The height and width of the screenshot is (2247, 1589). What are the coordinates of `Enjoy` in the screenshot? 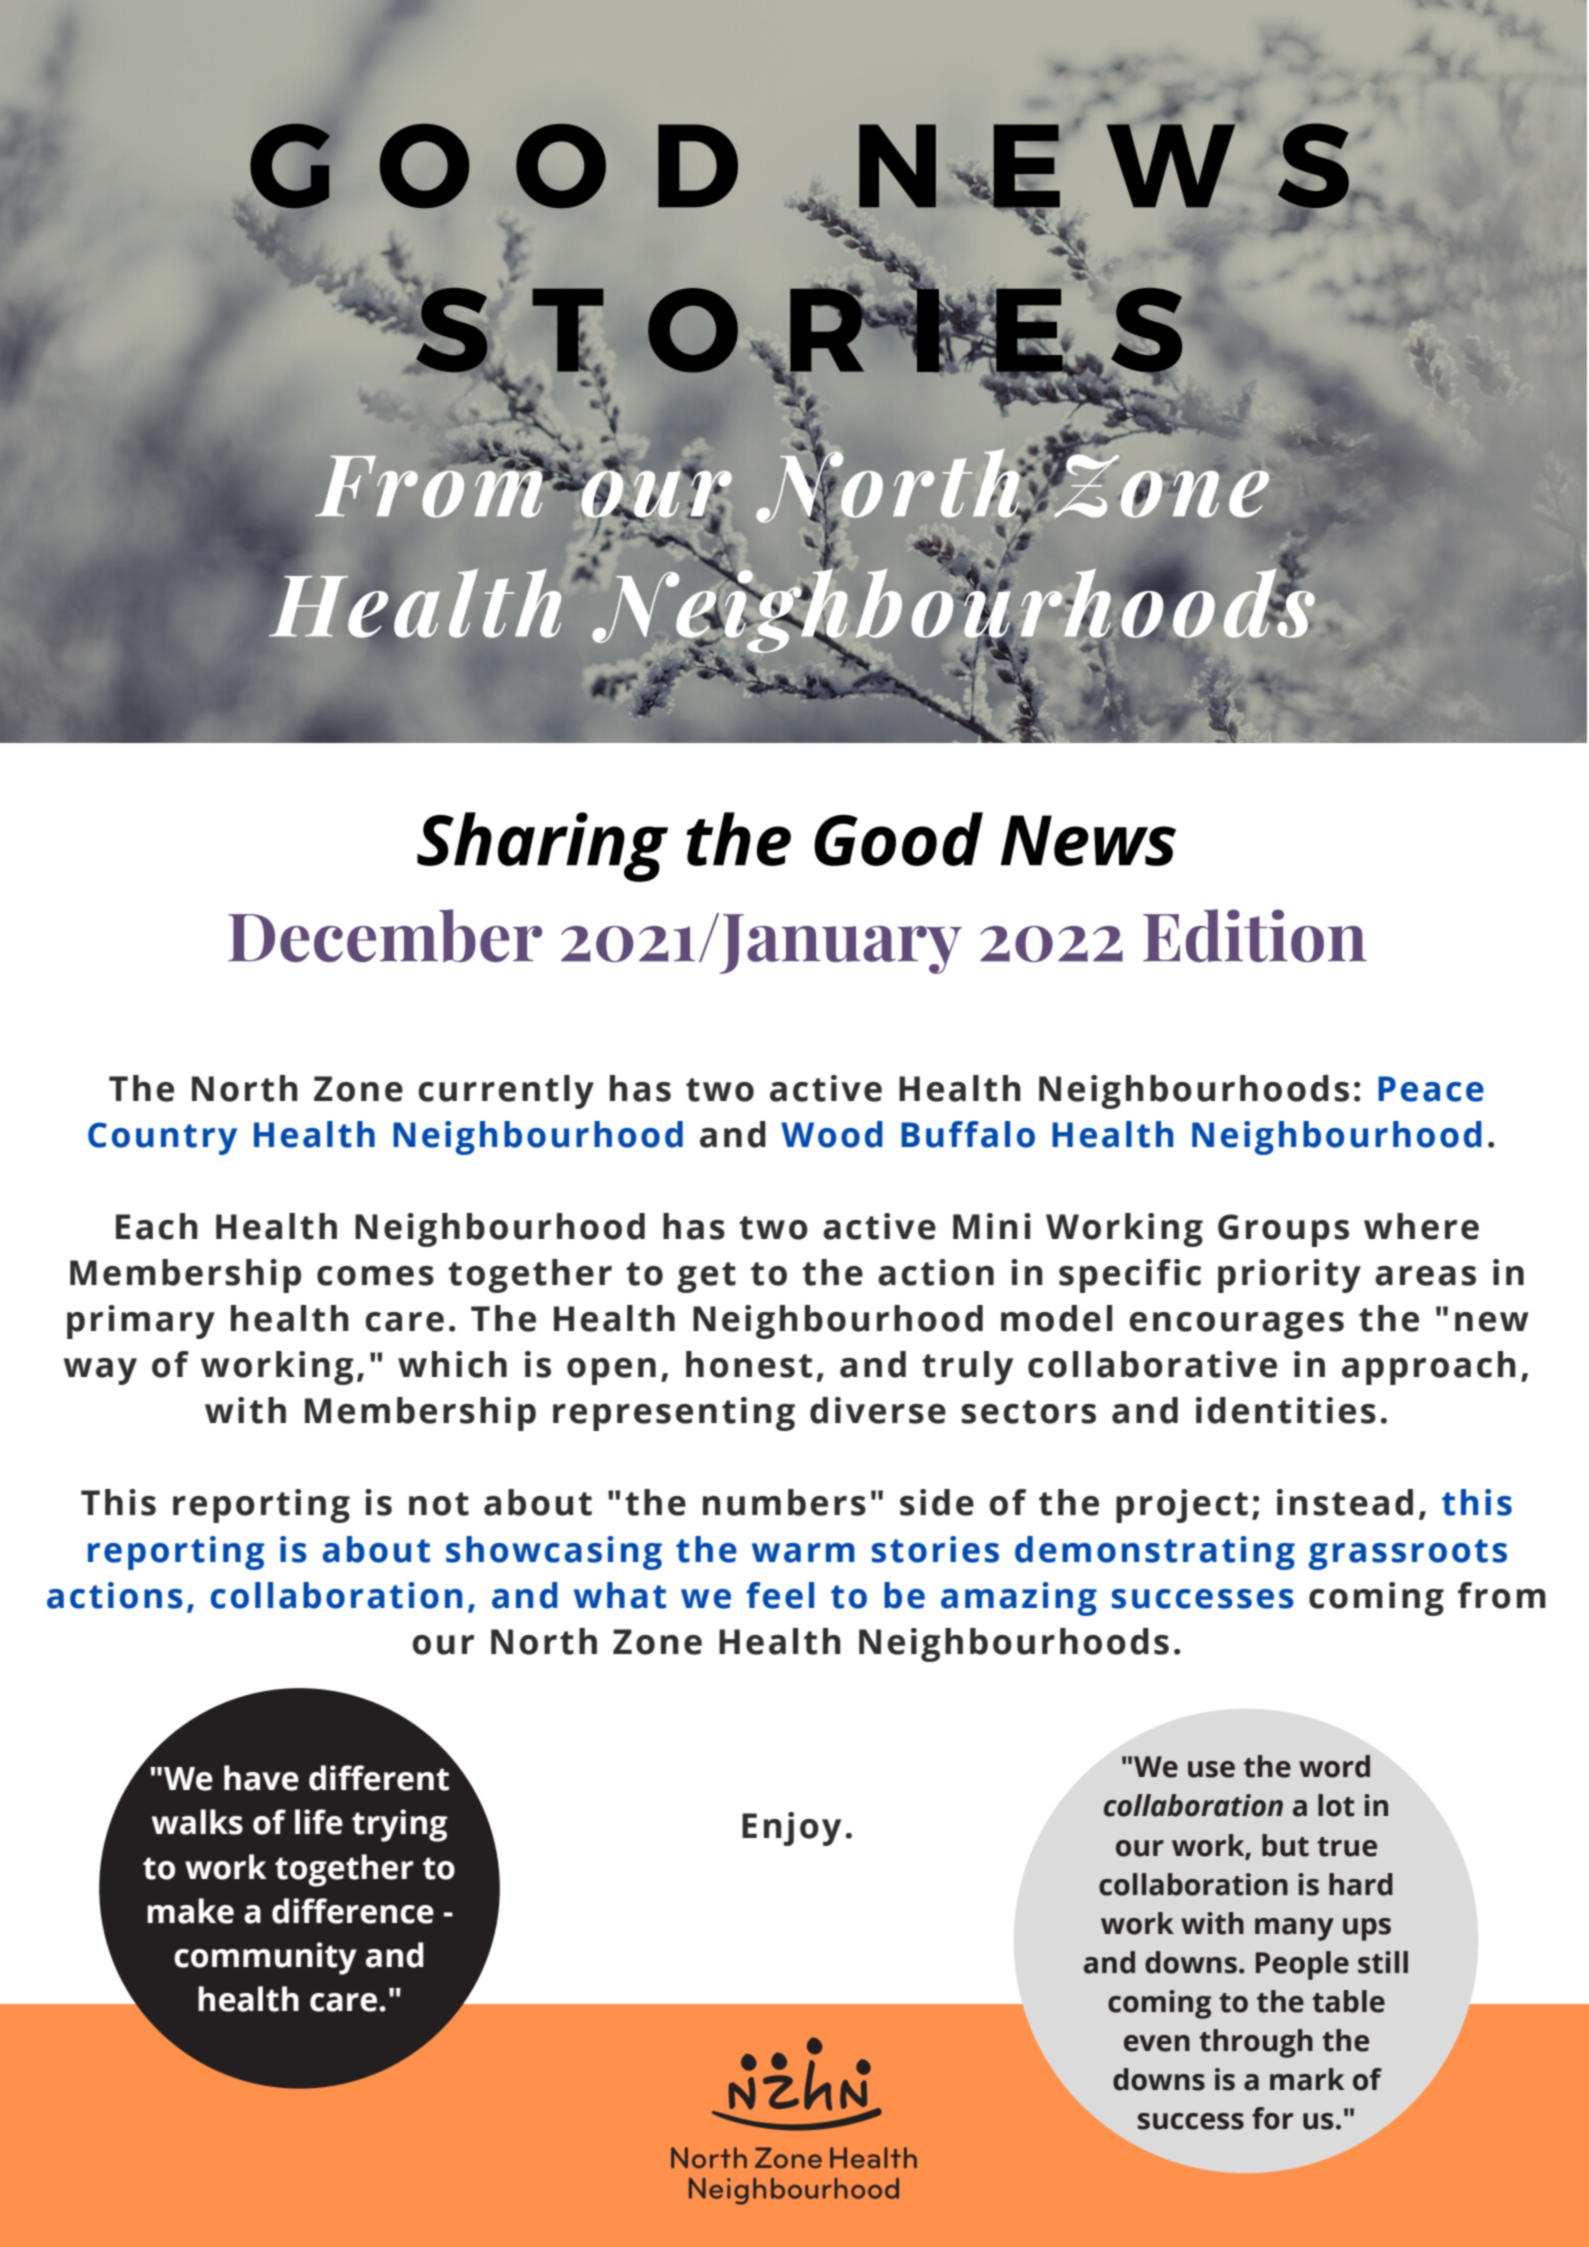 It's located at (791, 1829).
